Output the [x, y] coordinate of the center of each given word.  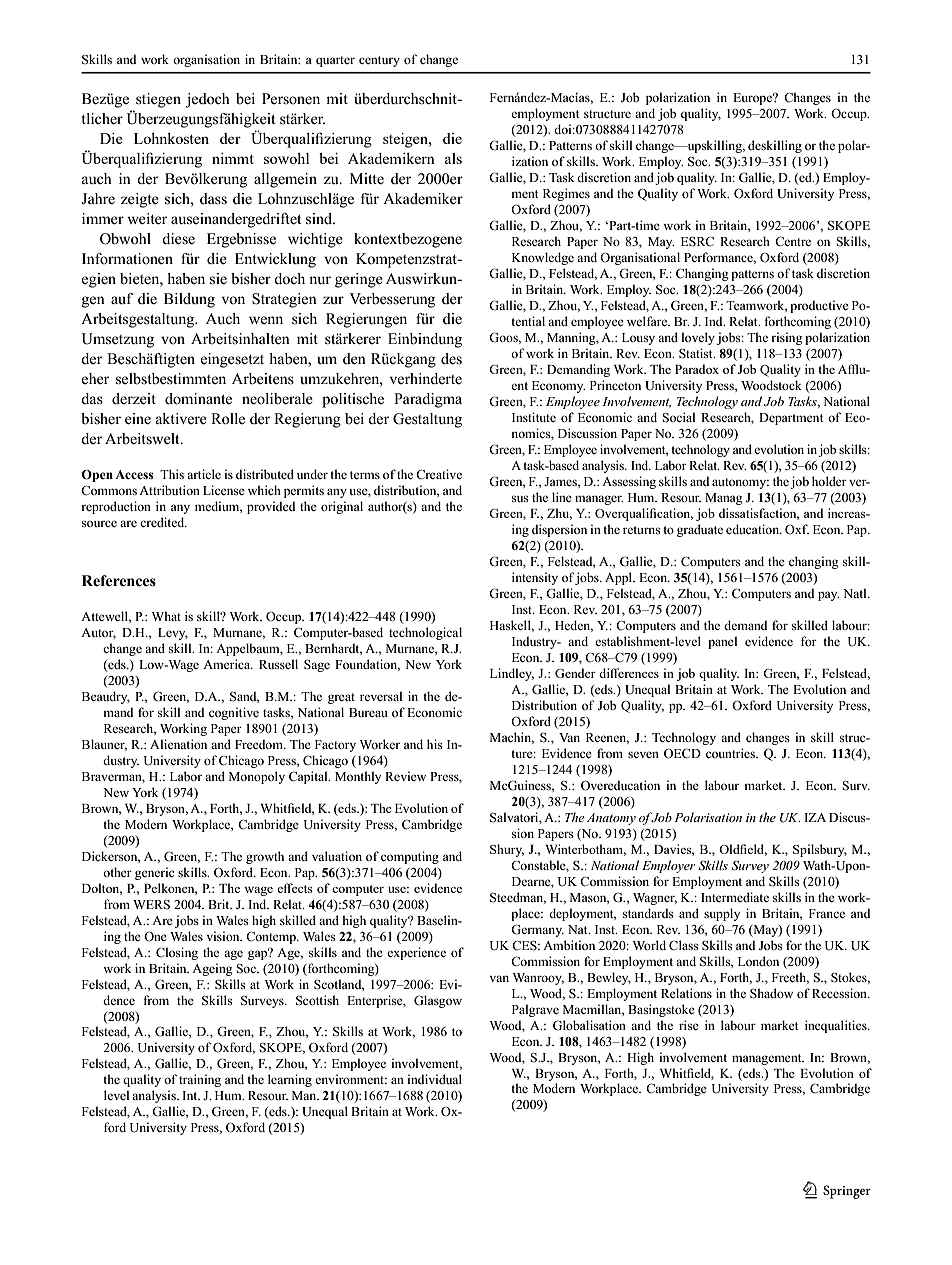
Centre [793, 241]
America [228, 664]
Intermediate [735, 897]
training [200, 1080]
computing [410, 857]
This [172, 474]
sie [218, 279]
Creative [439, 474]
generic [154, 873]
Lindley [512, 674]
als [453, 158]
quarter [335, 61]
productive [819, 306]
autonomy [740, 483]
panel [722, 642]
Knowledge [543, 258]
